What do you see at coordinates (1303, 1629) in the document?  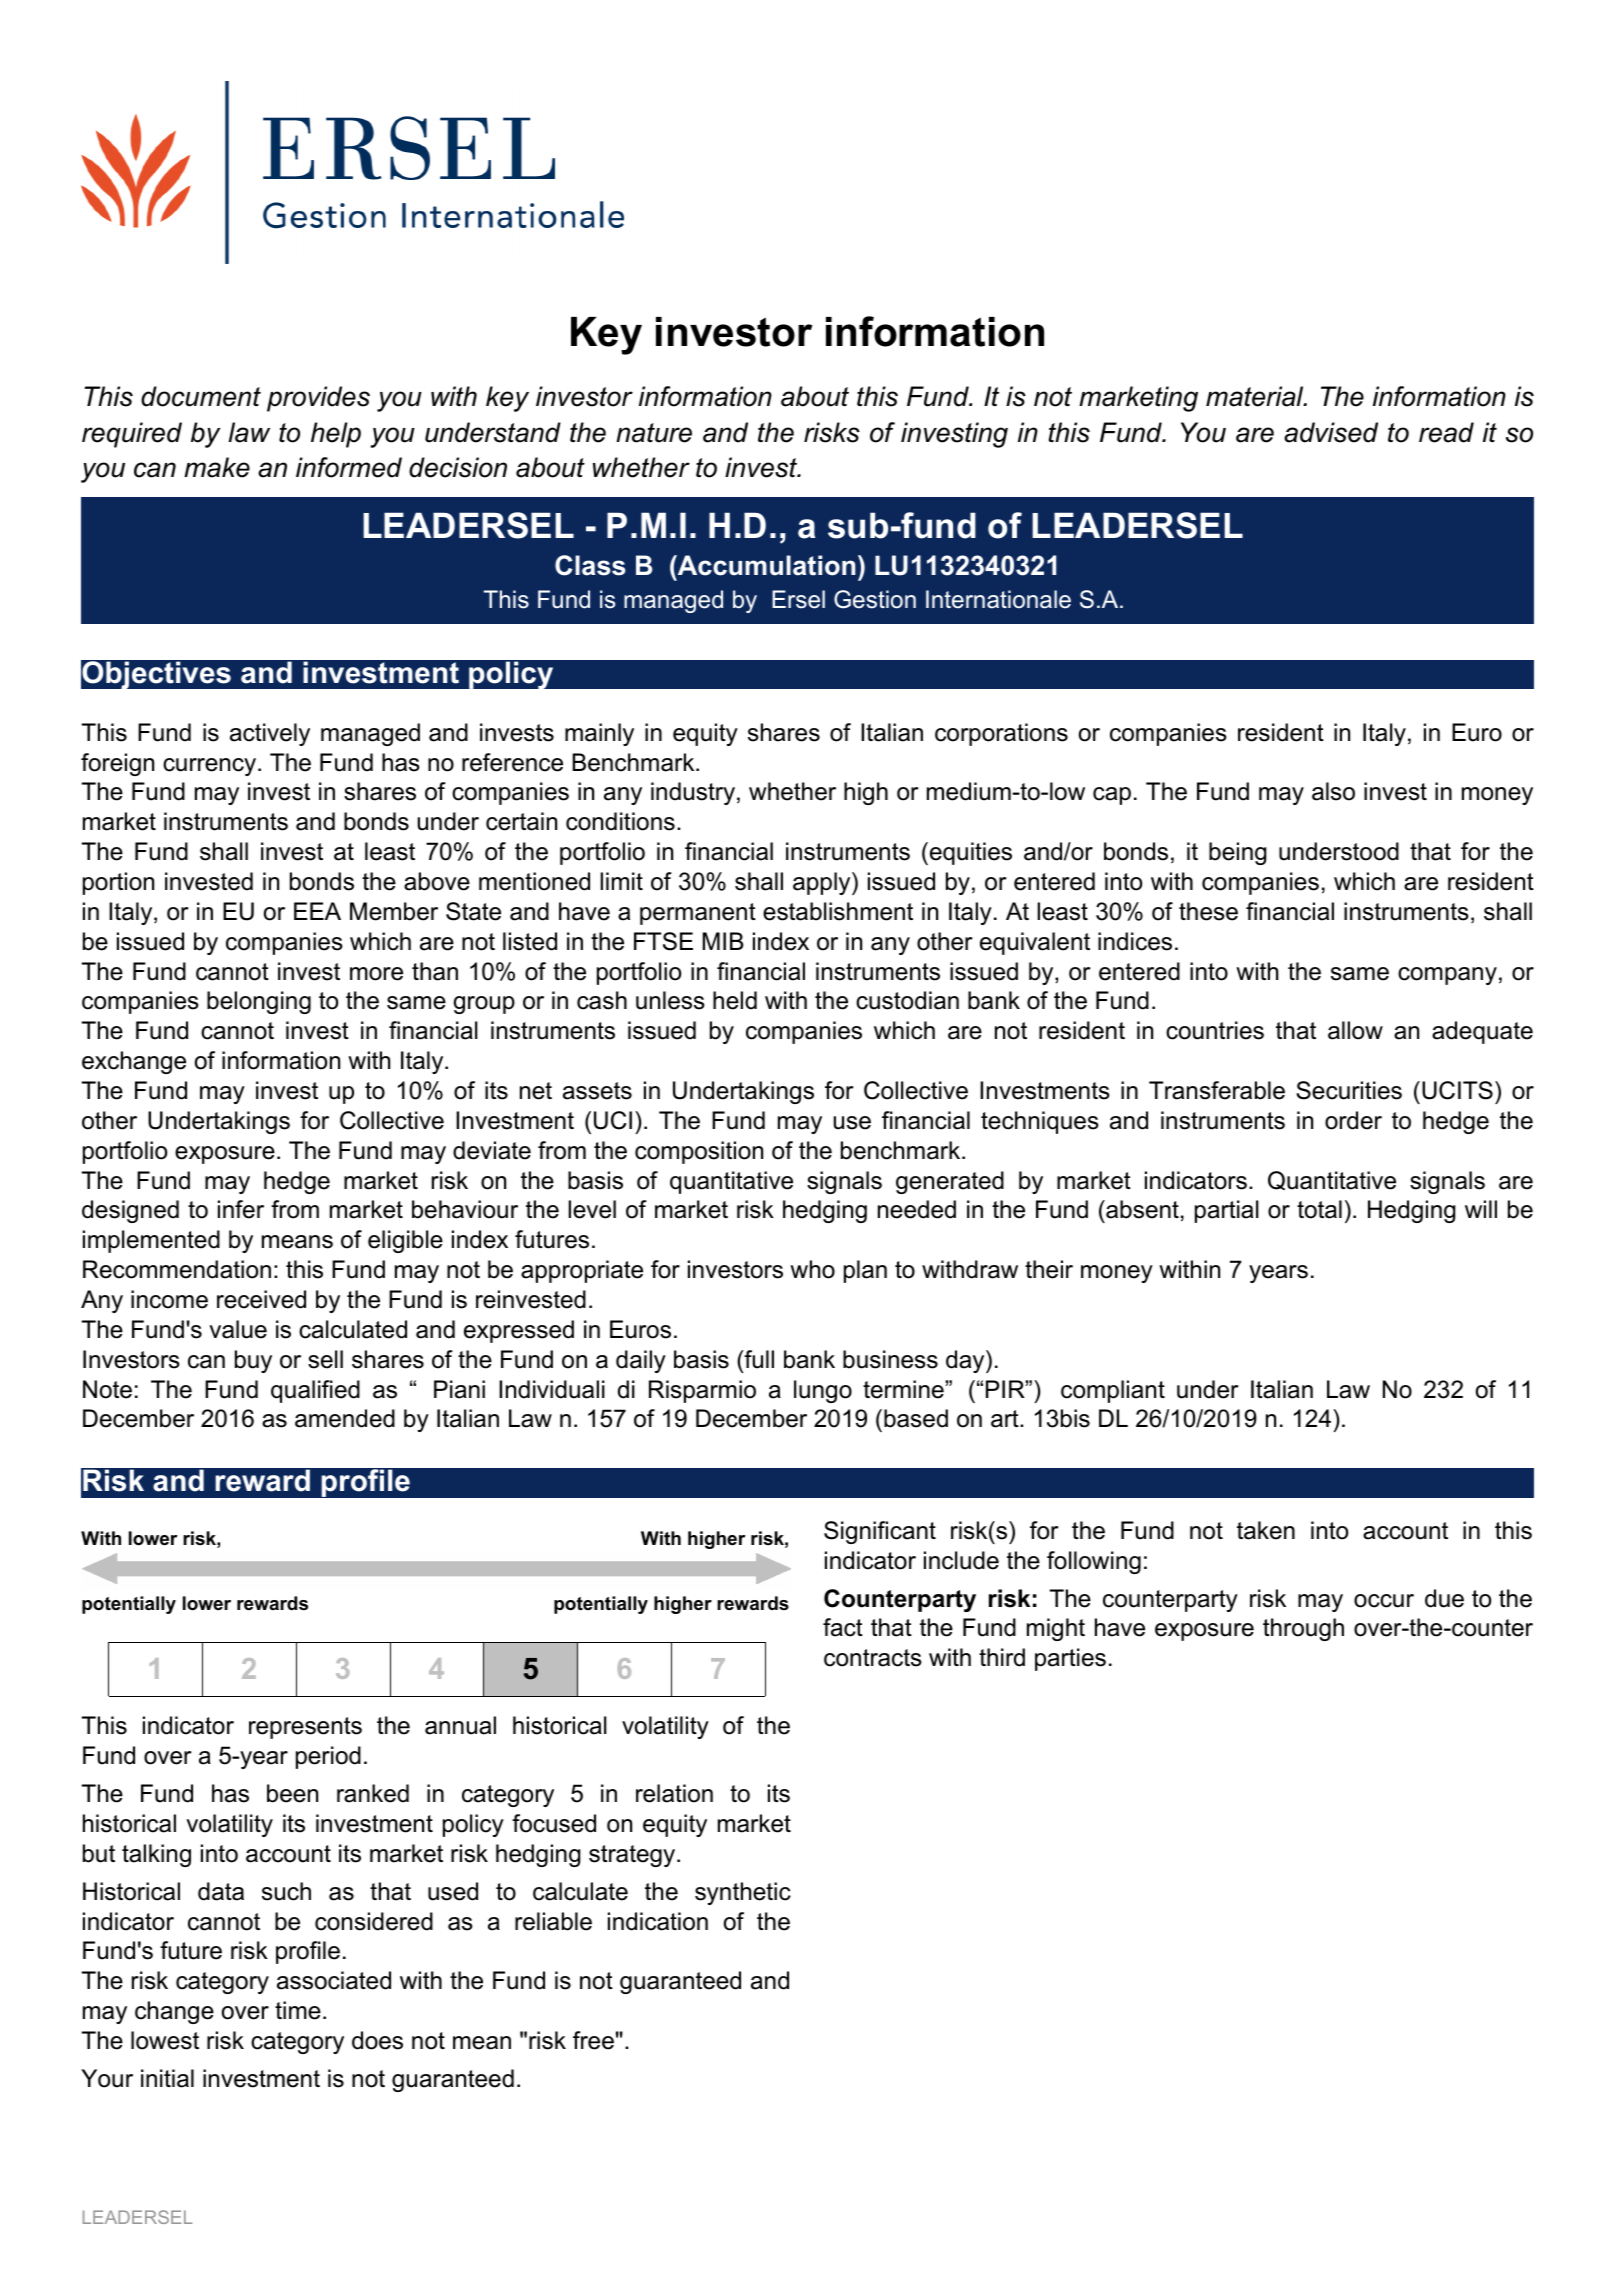 I see `through` at bounding box center [1303, 1629].
